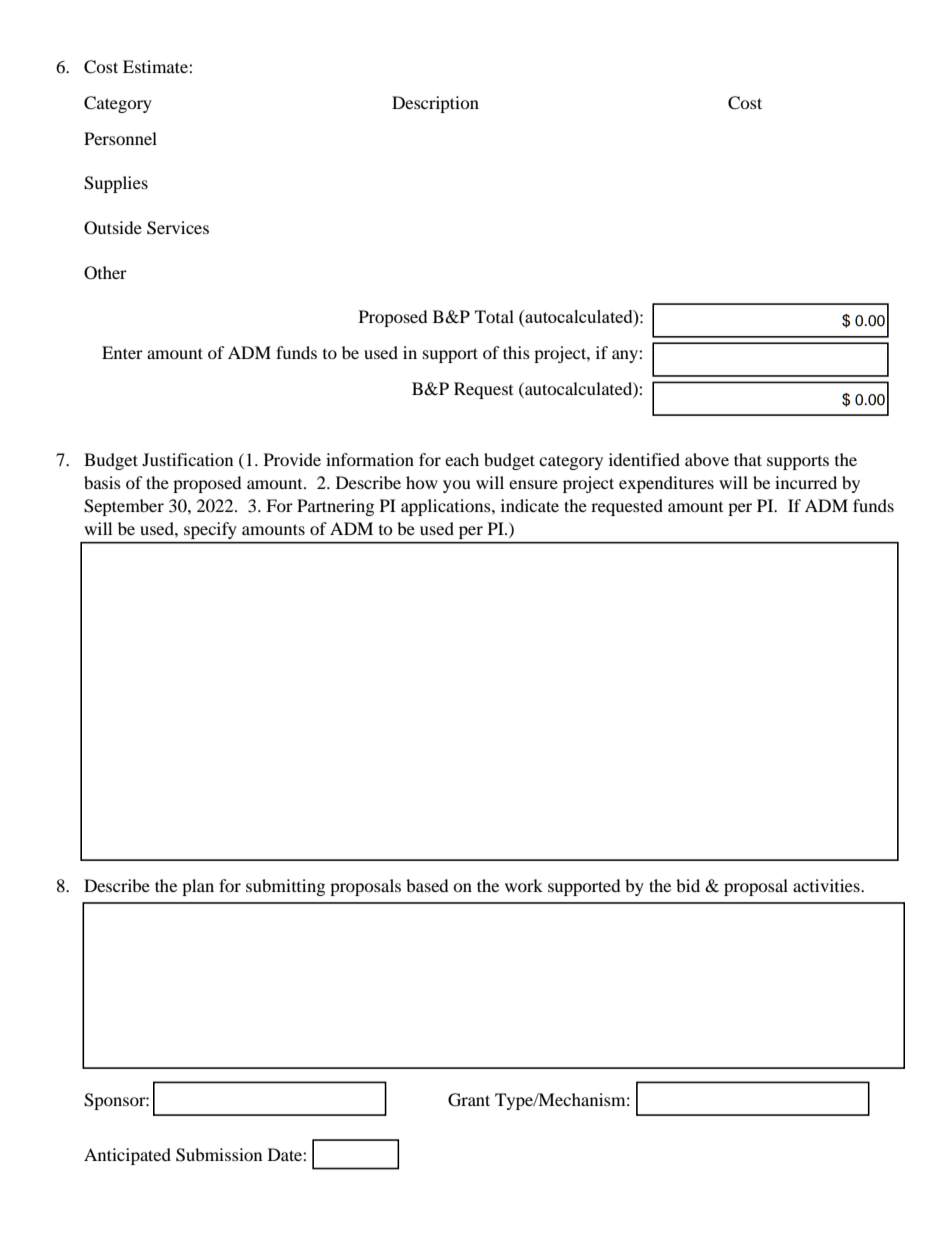 This screenshot has width=952, height=1233. Describe the element at coordinates (219, 1155) in the screenshot. I see `Submission` at that location.
